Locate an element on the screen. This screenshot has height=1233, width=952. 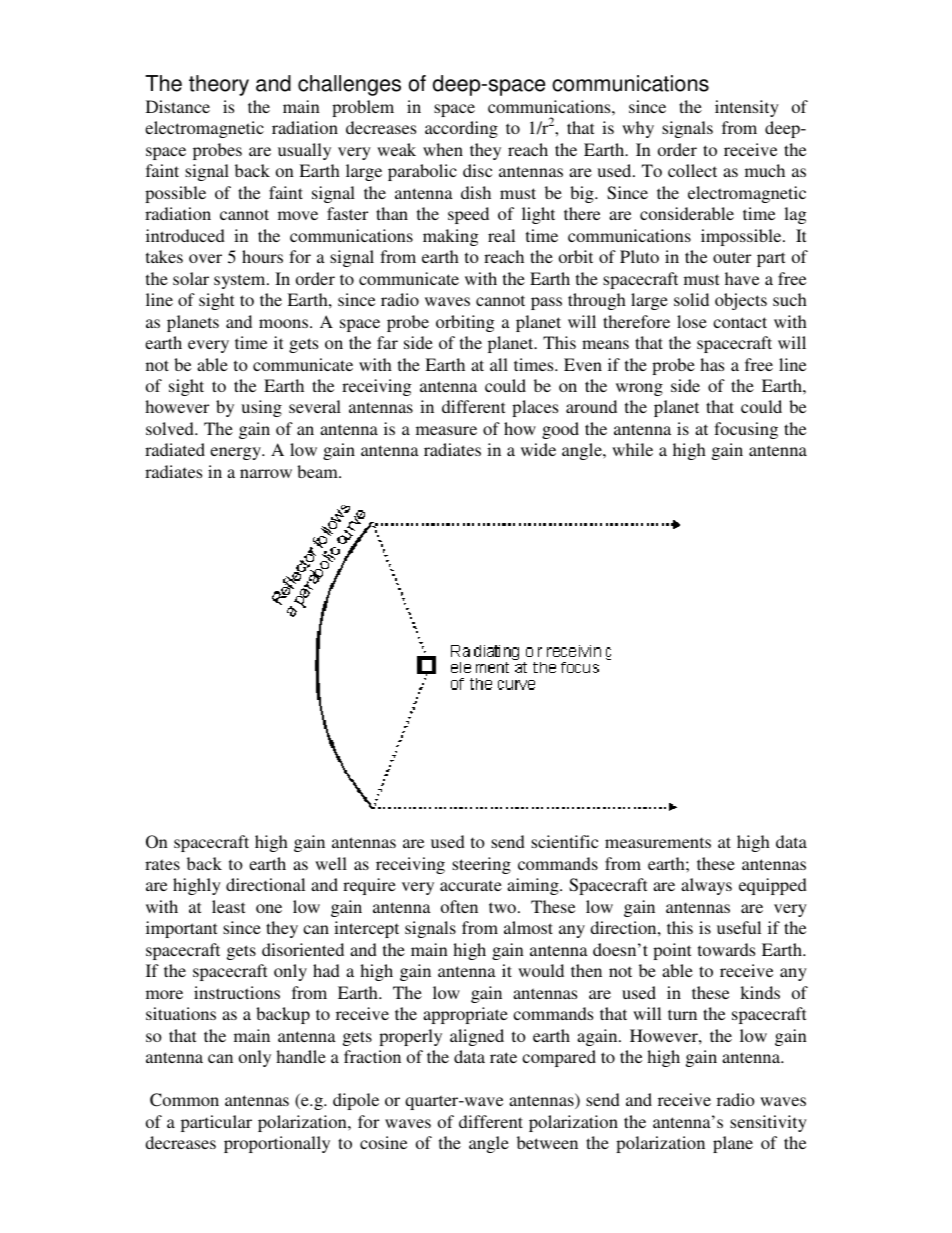
proportionally is located at coordinates (277, 1144).
